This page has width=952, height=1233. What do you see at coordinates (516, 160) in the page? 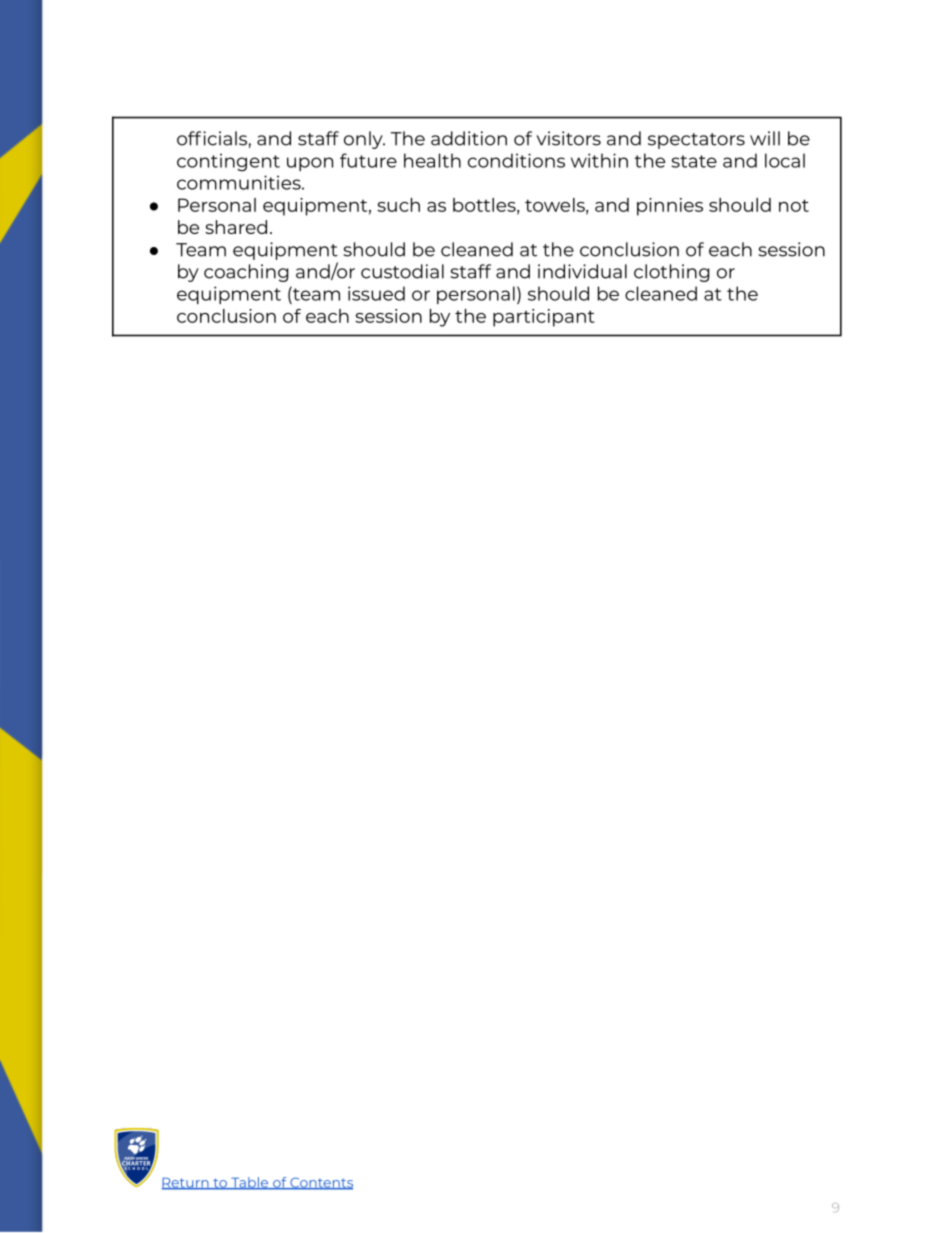
I see `conditions` at bounding box center [516, 160].
